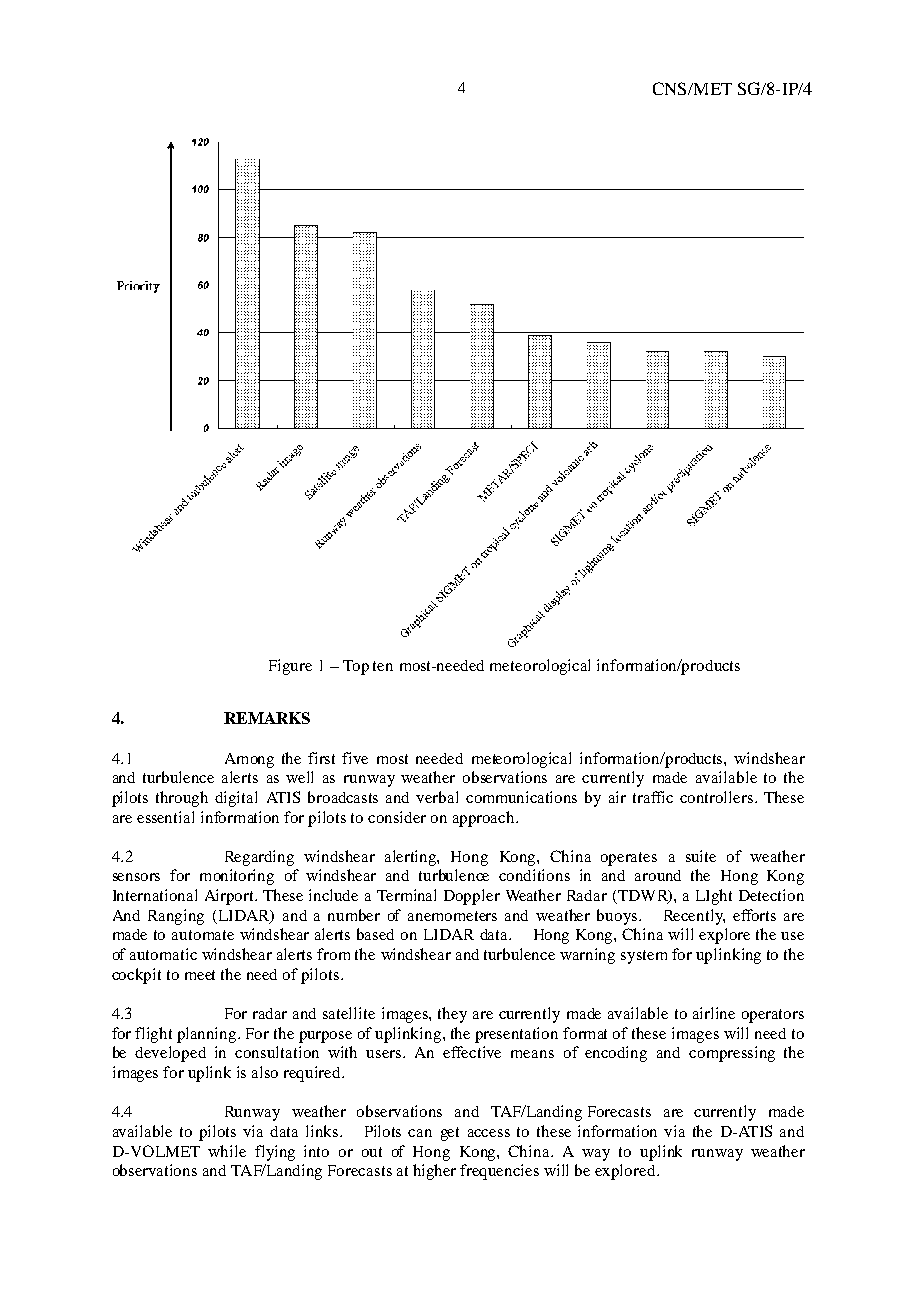 This screenshot has width=924, height=1308. I want to click on frequencies, so click(499, 1172).
